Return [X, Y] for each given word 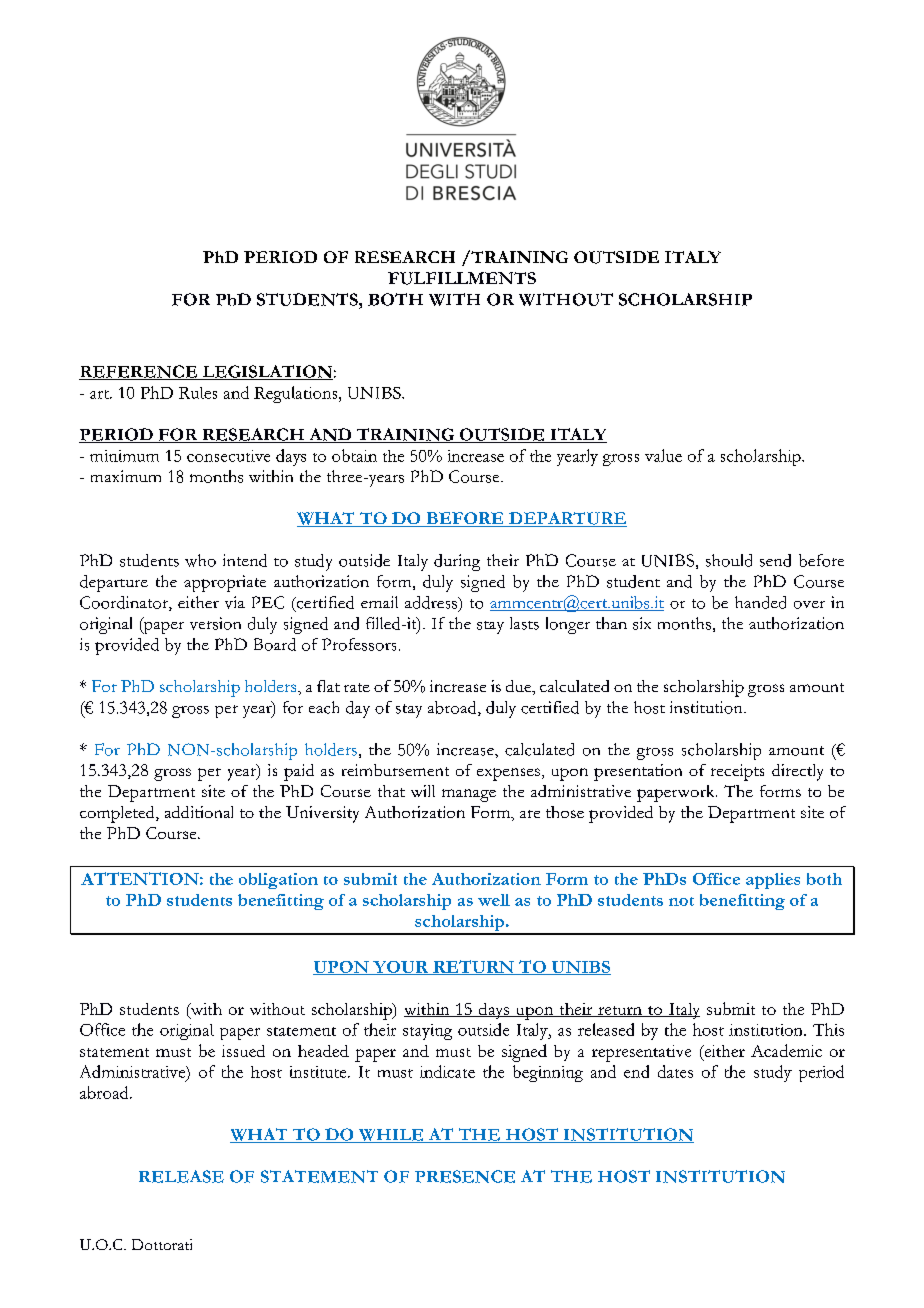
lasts [524, 623]
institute [319, 1072]
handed [760, 602]
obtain [354, 455]
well [494, 900]
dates [675, 1071]
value [663, 455]
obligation [278, 881]
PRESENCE [465, 1176]
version [215, 623]
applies [773, 881]
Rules [198, 393]
